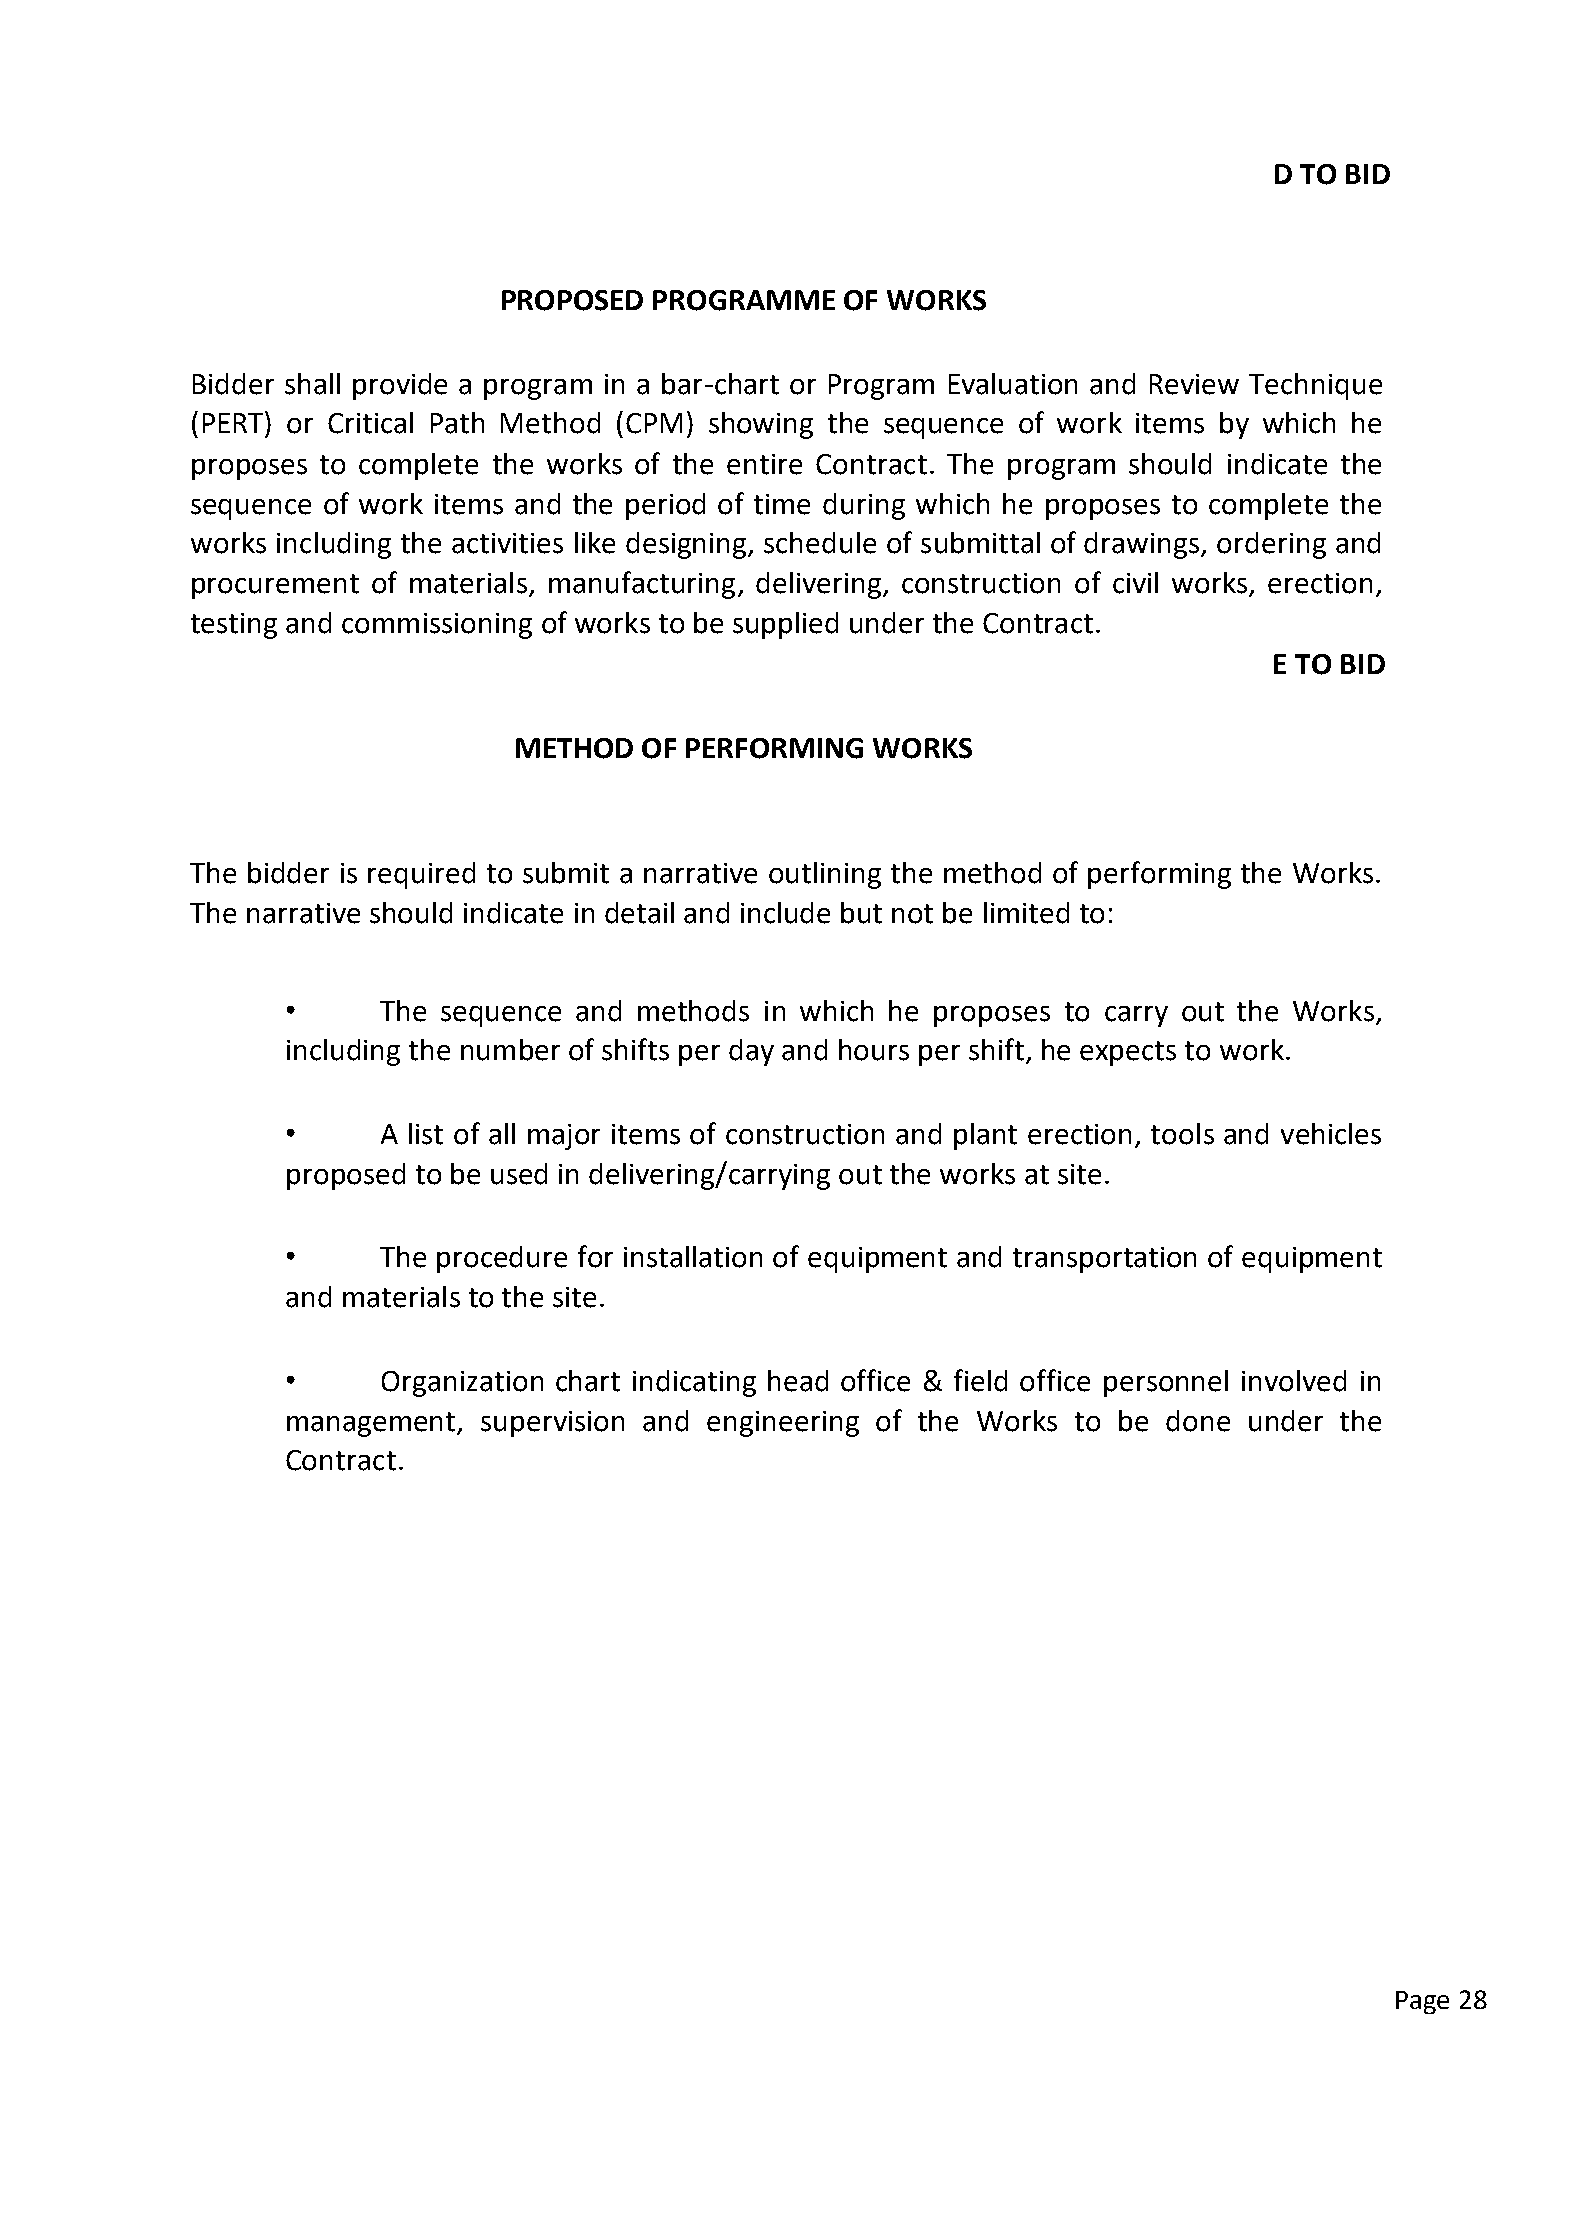 The height and width of the screenshot is (2222, 1572). I want to click on vehicles, so click(1331, 1134).
